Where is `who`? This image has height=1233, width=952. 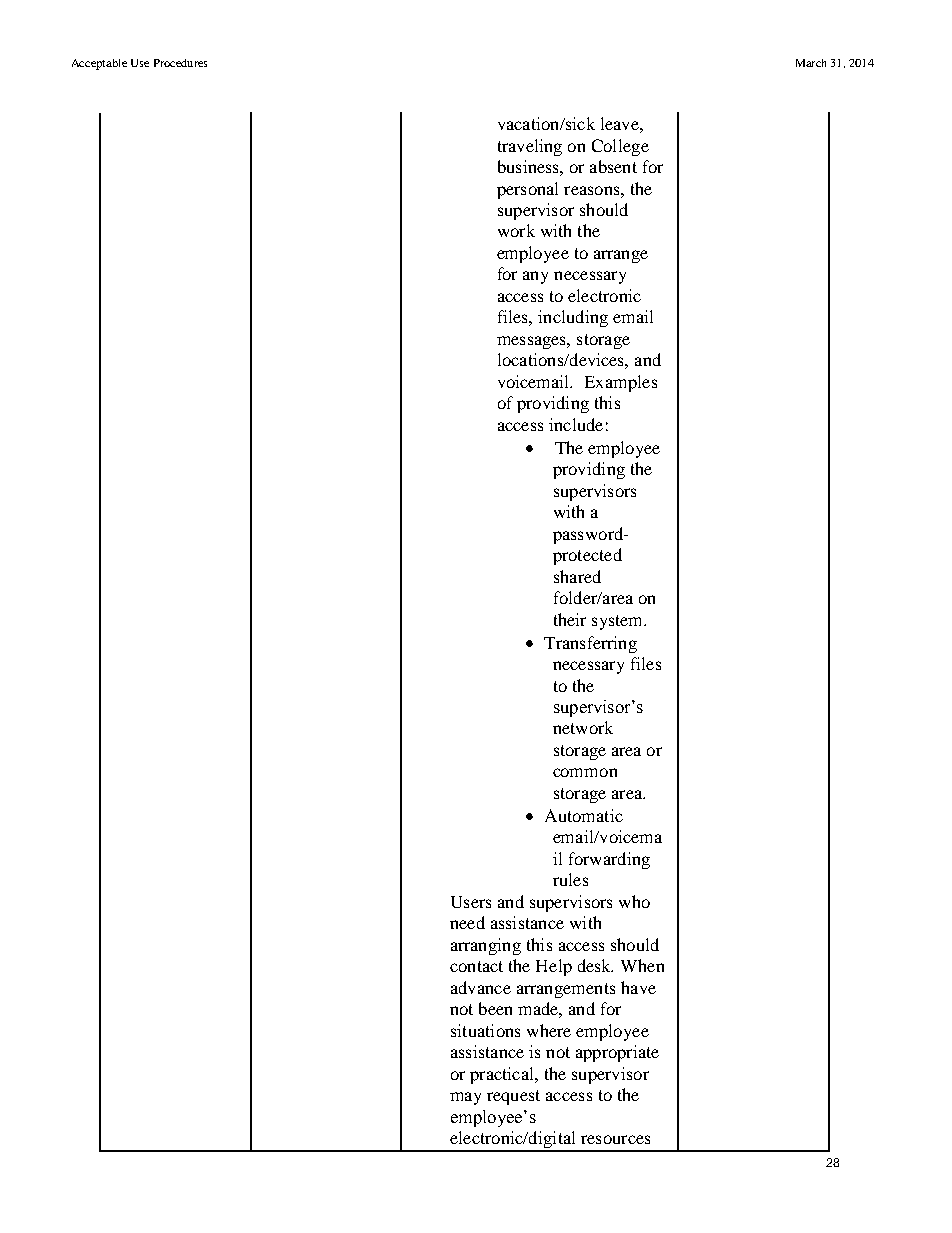
who is located at coordinates (634, 901).
